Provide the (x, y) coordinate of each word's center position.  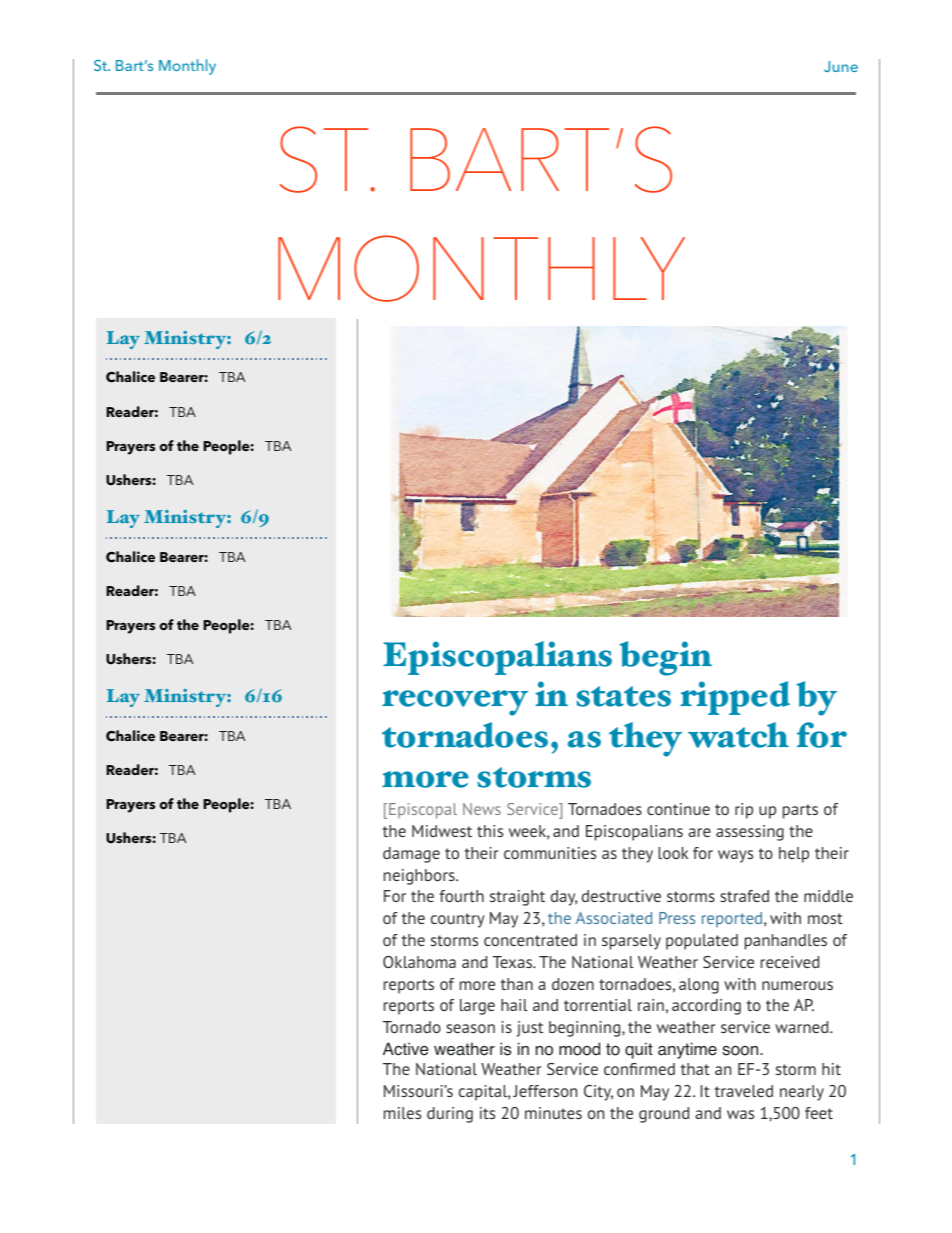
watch (738, 735)
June (841, 66)
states (623, 696)
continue (678, 809)
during (450, 1115)
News (482, 809)
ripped (735, 698)
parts (800, 811)
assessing (750, 833)
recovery (455, 703)
